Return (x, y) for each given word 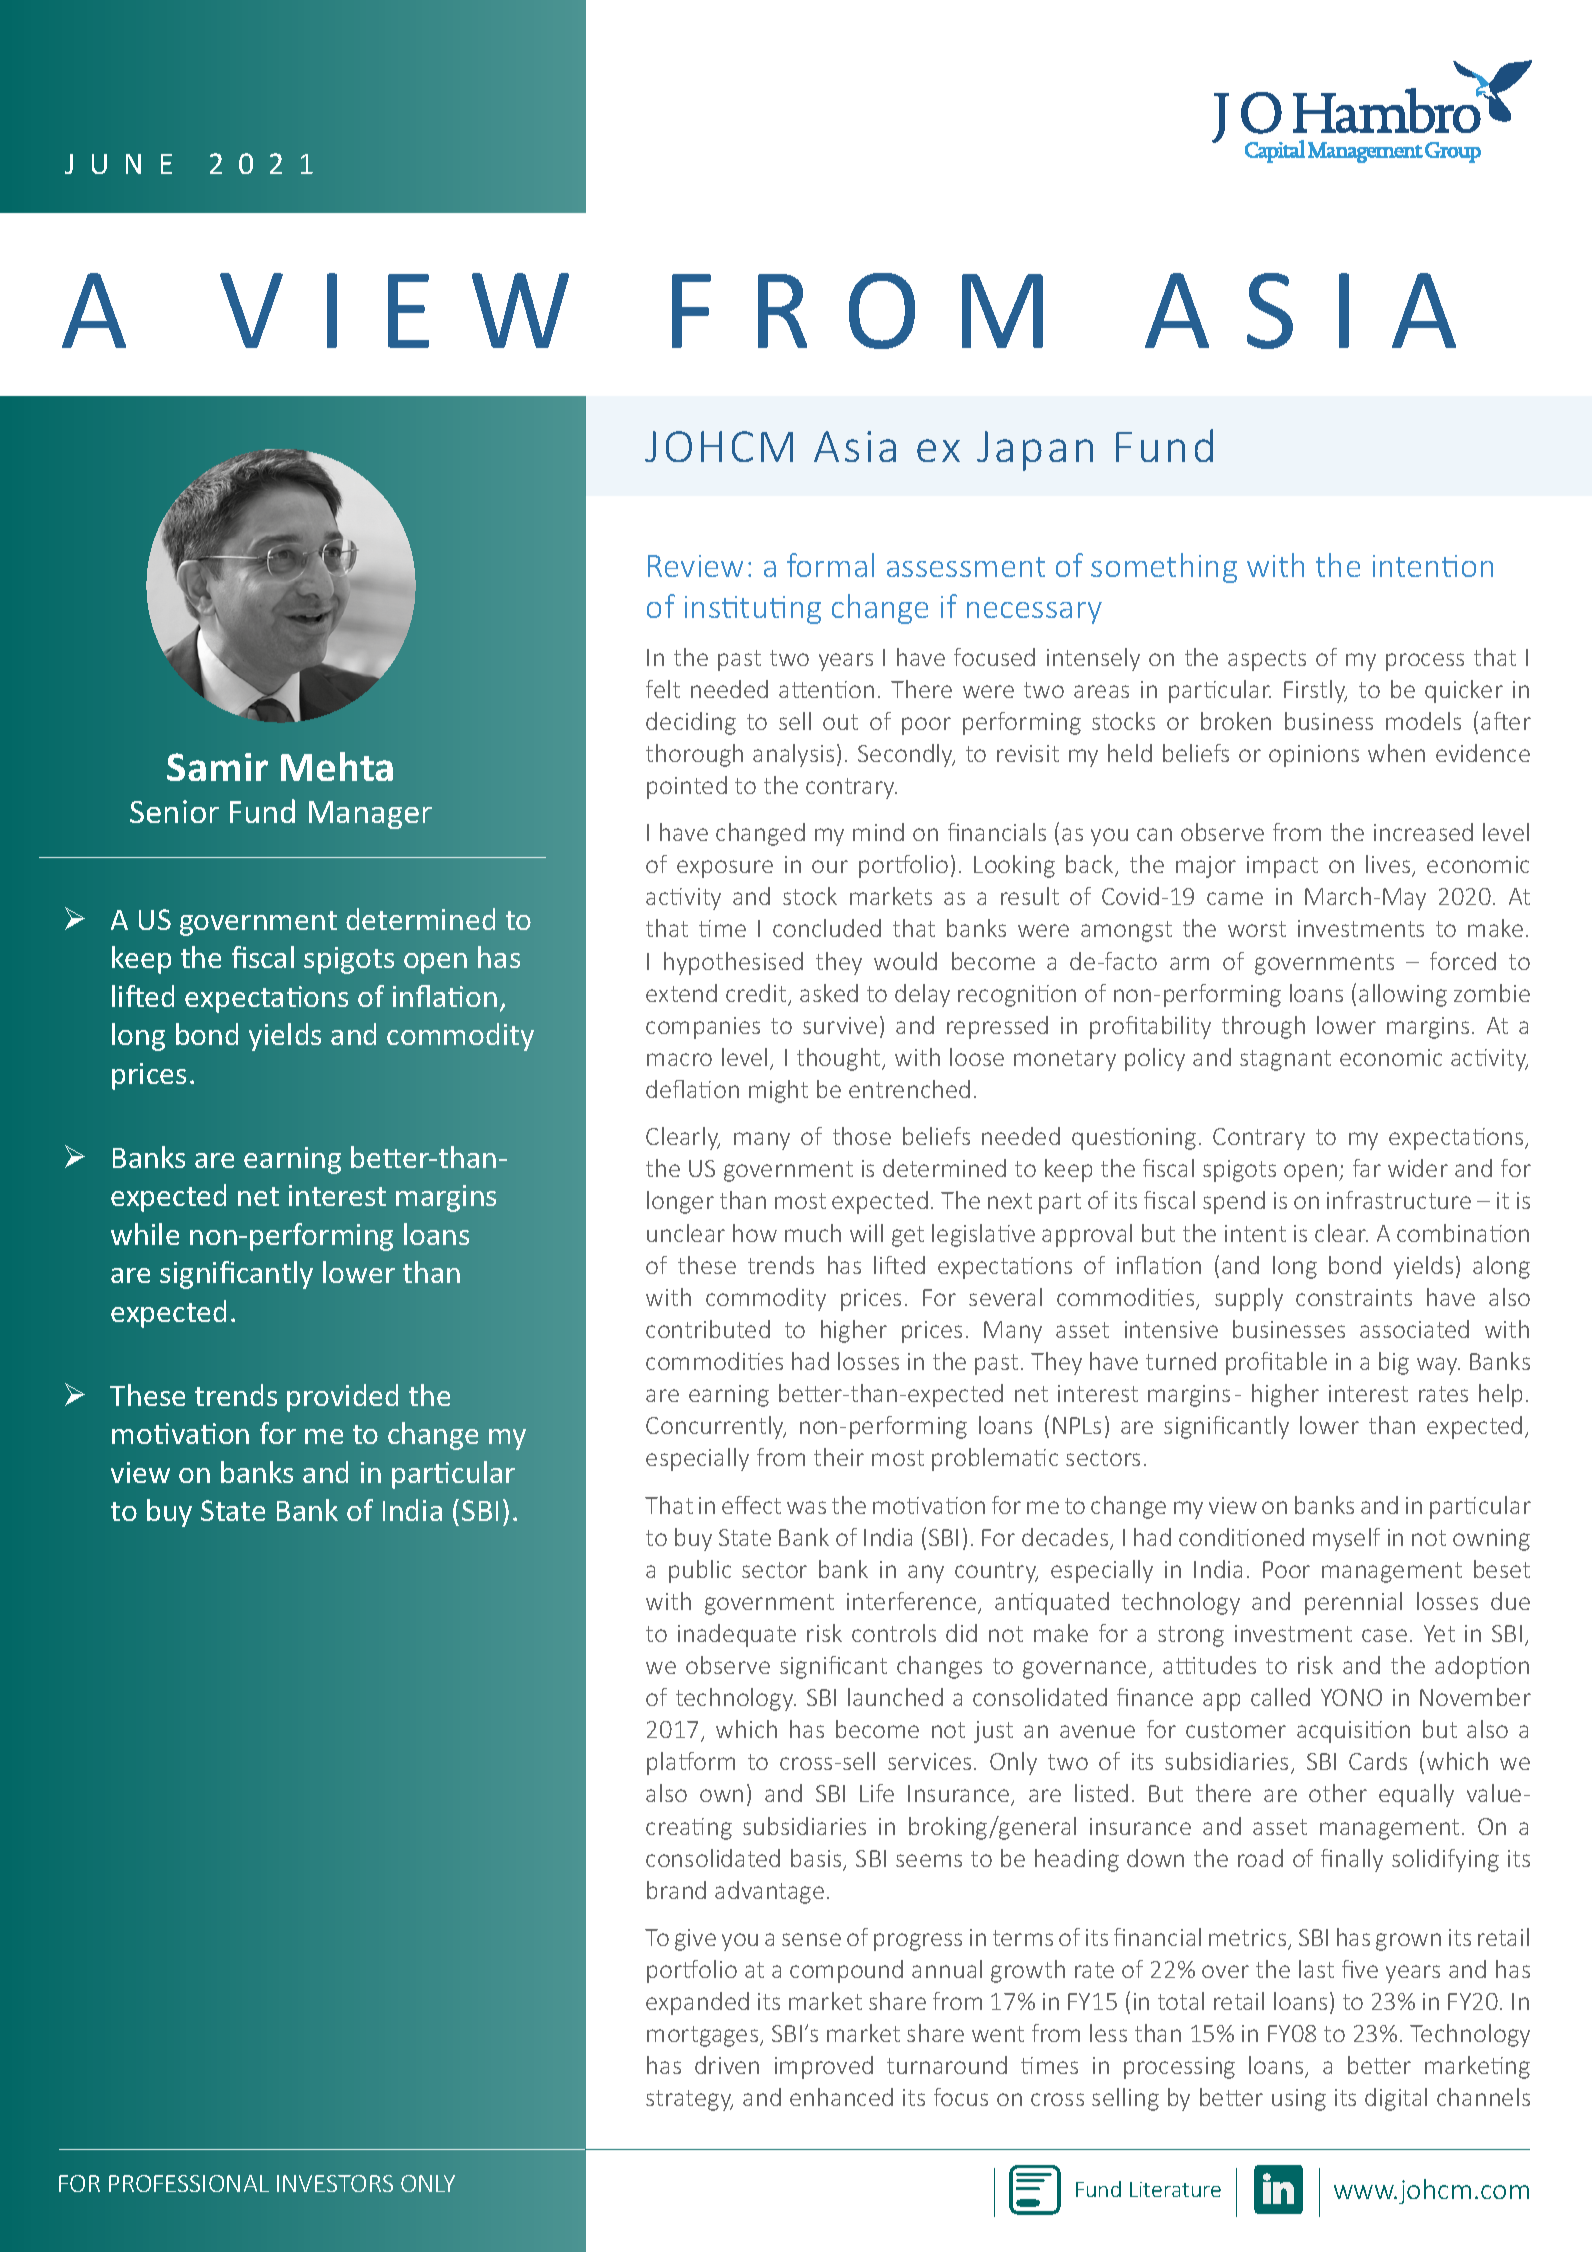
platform (691, 1763)
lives (1389, 865)
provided (342, 1398)
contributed (708, 1329)
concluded (827, 928)
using (1299, 2100)
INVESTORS (335, 2183)
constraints (1354, 1297)
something (1164, 568)
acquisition (1353, 1732)
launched (895, 1697)
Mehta (337, 766)
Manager (370, 815)
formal (830, 565)
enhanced (841, 2097)
